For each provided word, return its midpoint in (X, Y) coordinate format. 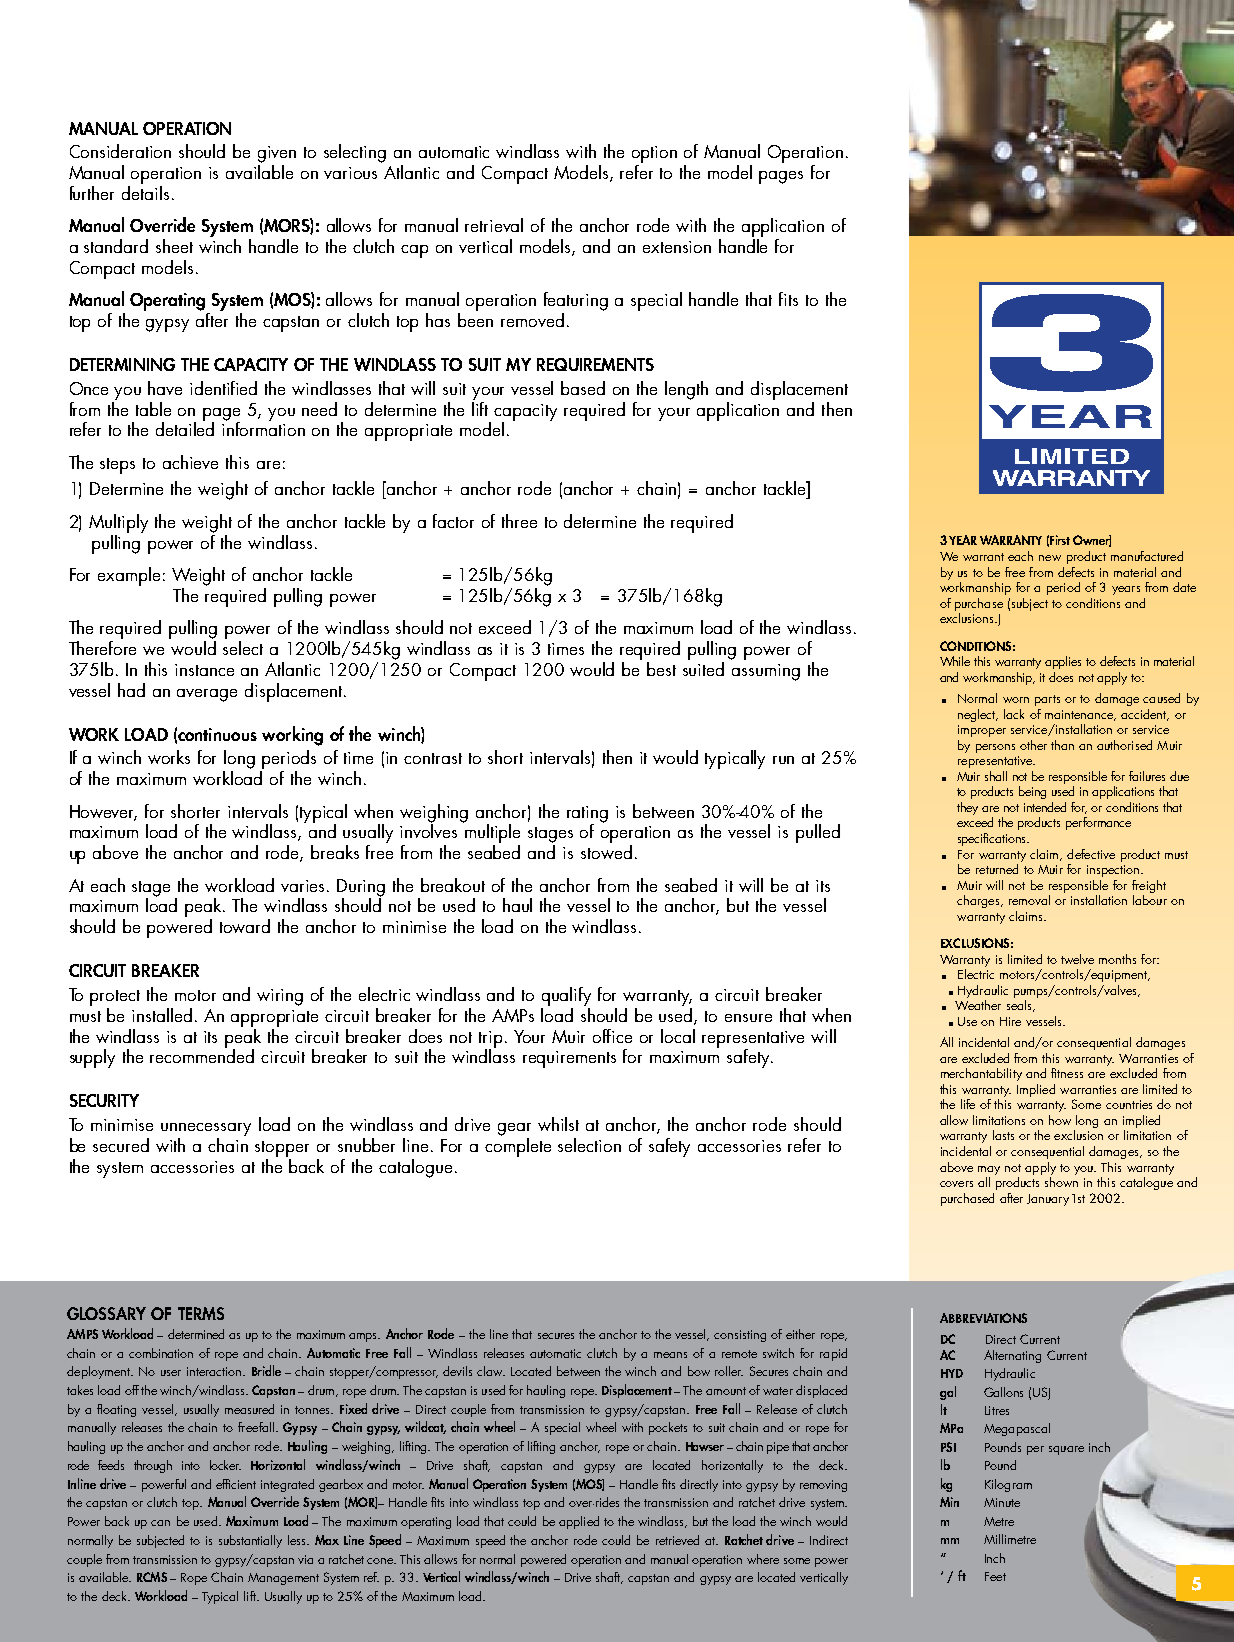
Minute (1002, 1502)
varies (304, 886)
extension (677, 247)
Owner (1092, 541)
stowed (606, 850)
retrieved (677, 1540)
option (654, 154)
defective (1091, 854)
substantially (250, 1541)
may (989, 1170)
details (145, 191)
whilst (558, 1124)
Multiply (118, 523)
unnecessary (206, 1129)
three (519, 521)
